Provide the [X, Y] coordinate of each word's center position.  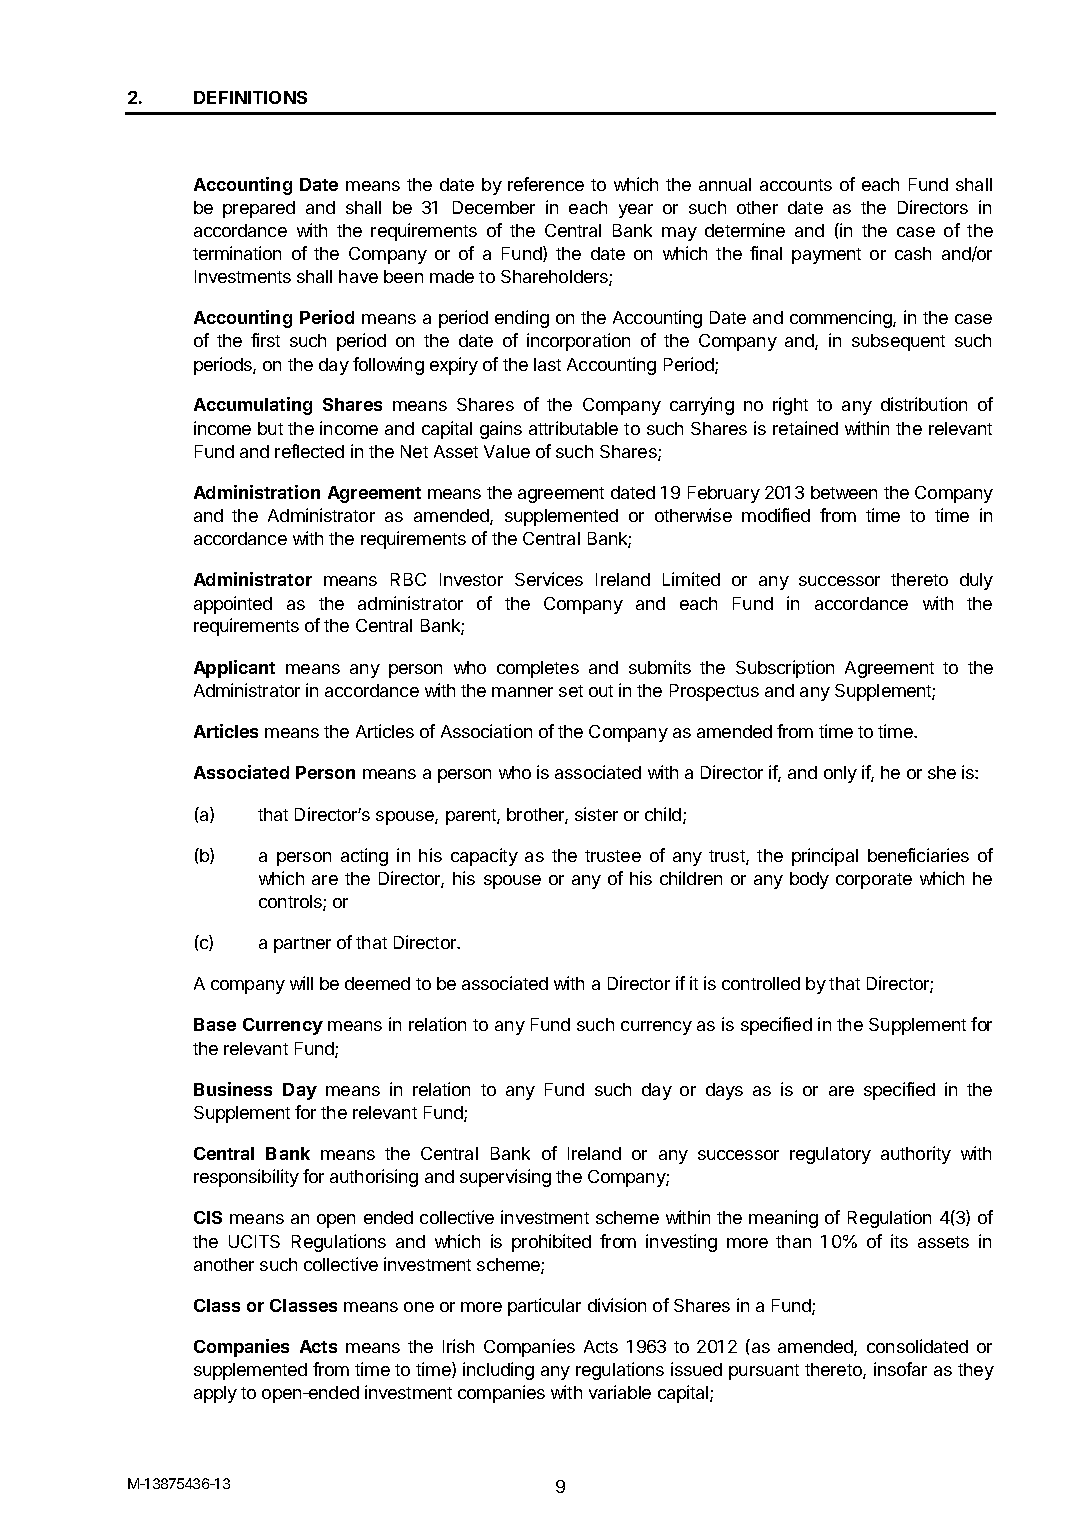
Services [549, 579]
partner [302, 945]
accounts [796, 185]
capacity [484, 857]
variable [620, 1392]
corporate [874, 881]
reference [546, 184]
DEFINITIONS [250, 97]
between [844, 492]
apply [215, 1394]
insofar [900, 1369]
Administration [257, 492]
